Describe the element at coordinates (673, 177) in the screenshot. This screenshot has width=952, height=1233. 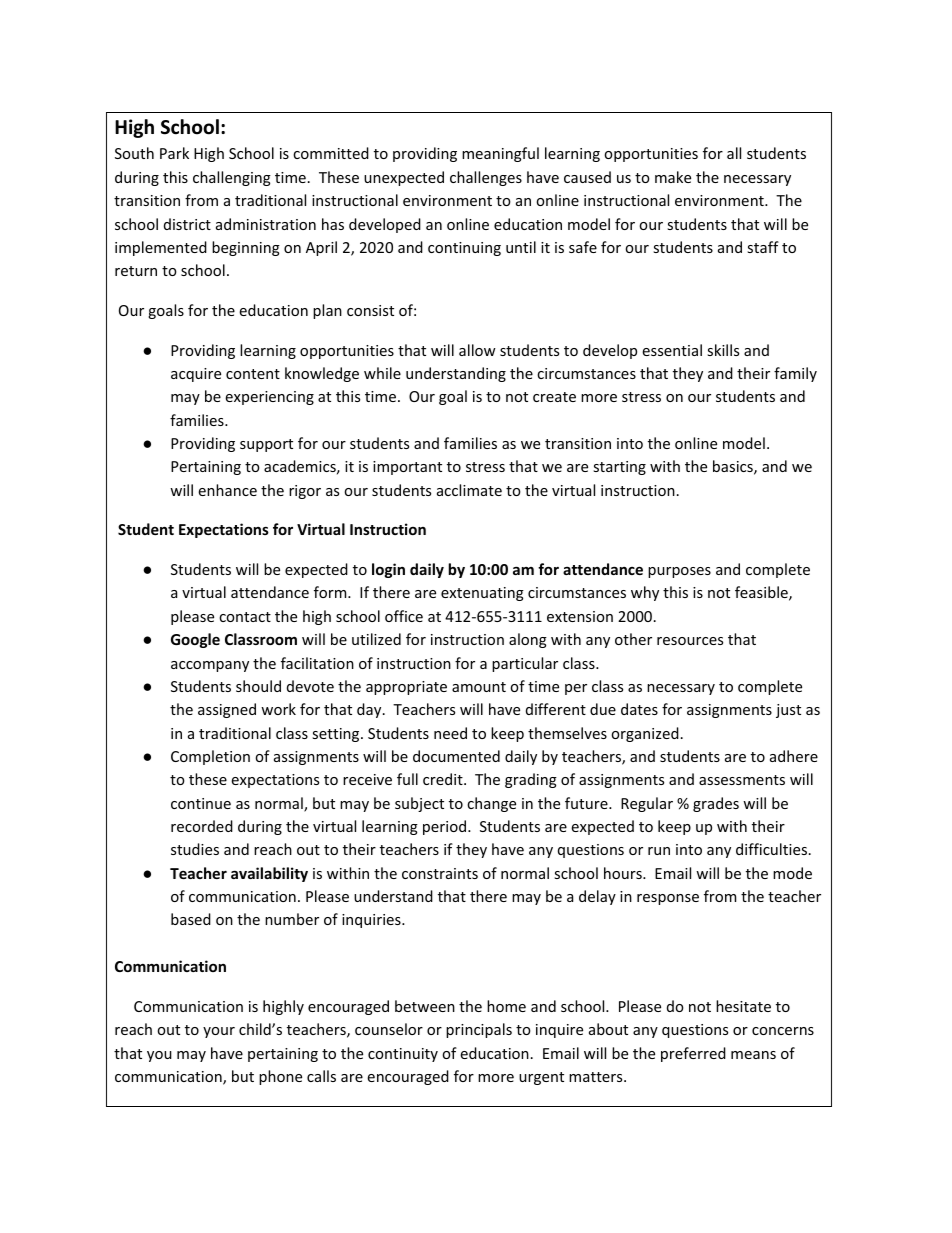
I see `make` at that location.
